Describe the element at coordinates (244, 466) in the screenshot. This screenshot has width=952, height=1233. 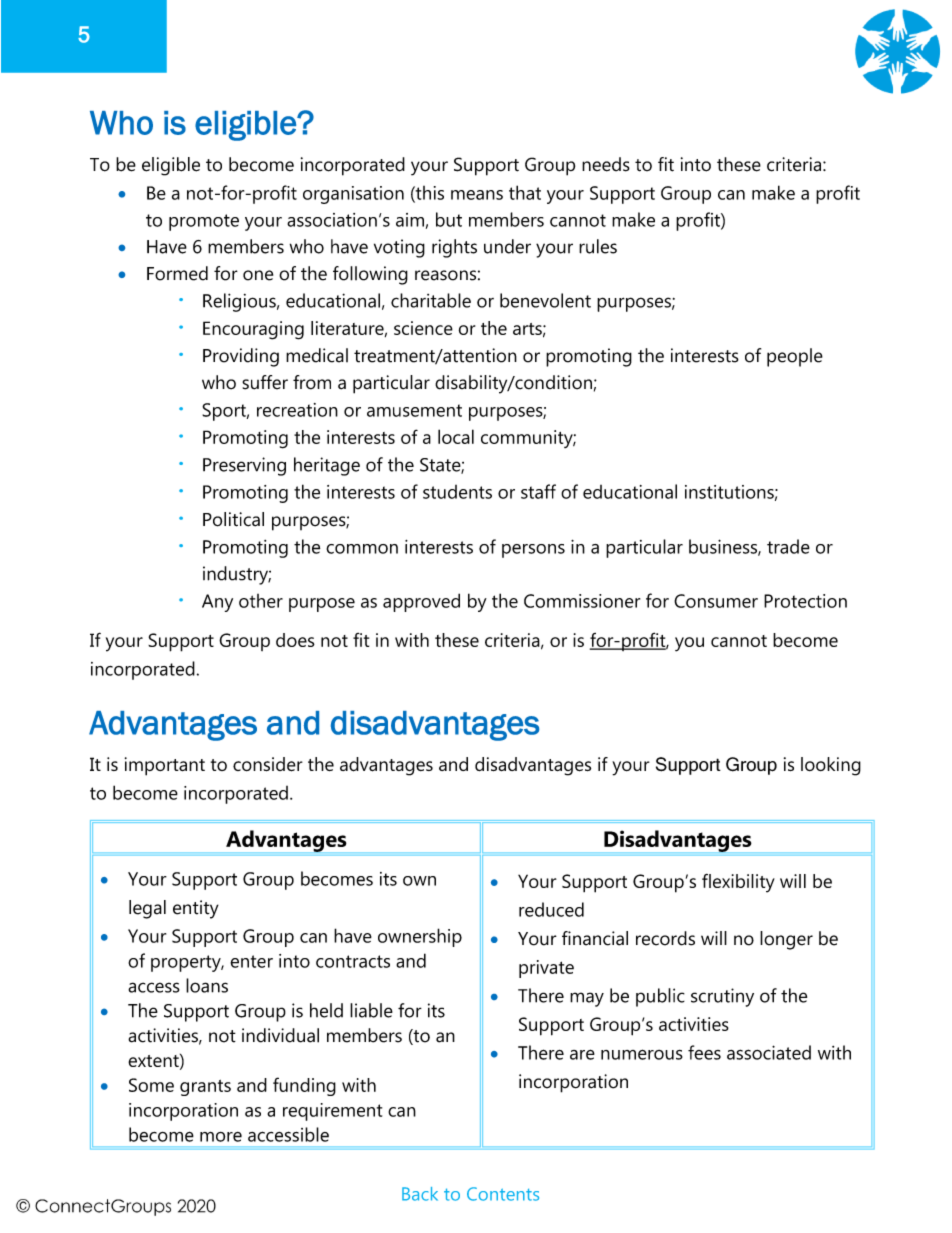
I see `Preserving` at that location.
